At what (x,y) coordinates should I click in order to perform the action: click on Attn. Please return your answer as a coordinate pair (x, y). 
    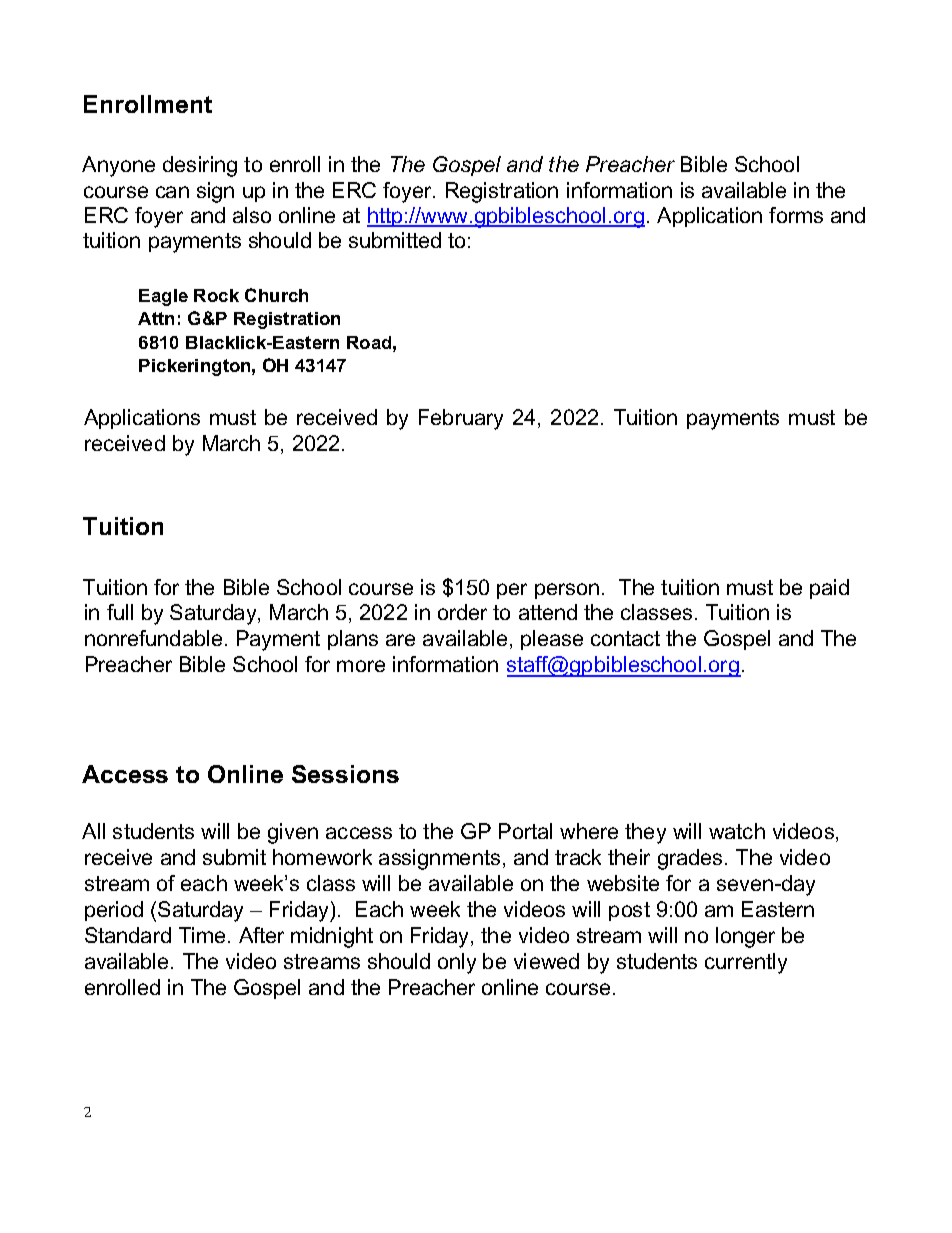
    Looking at the image, I should click on (156, 318).
